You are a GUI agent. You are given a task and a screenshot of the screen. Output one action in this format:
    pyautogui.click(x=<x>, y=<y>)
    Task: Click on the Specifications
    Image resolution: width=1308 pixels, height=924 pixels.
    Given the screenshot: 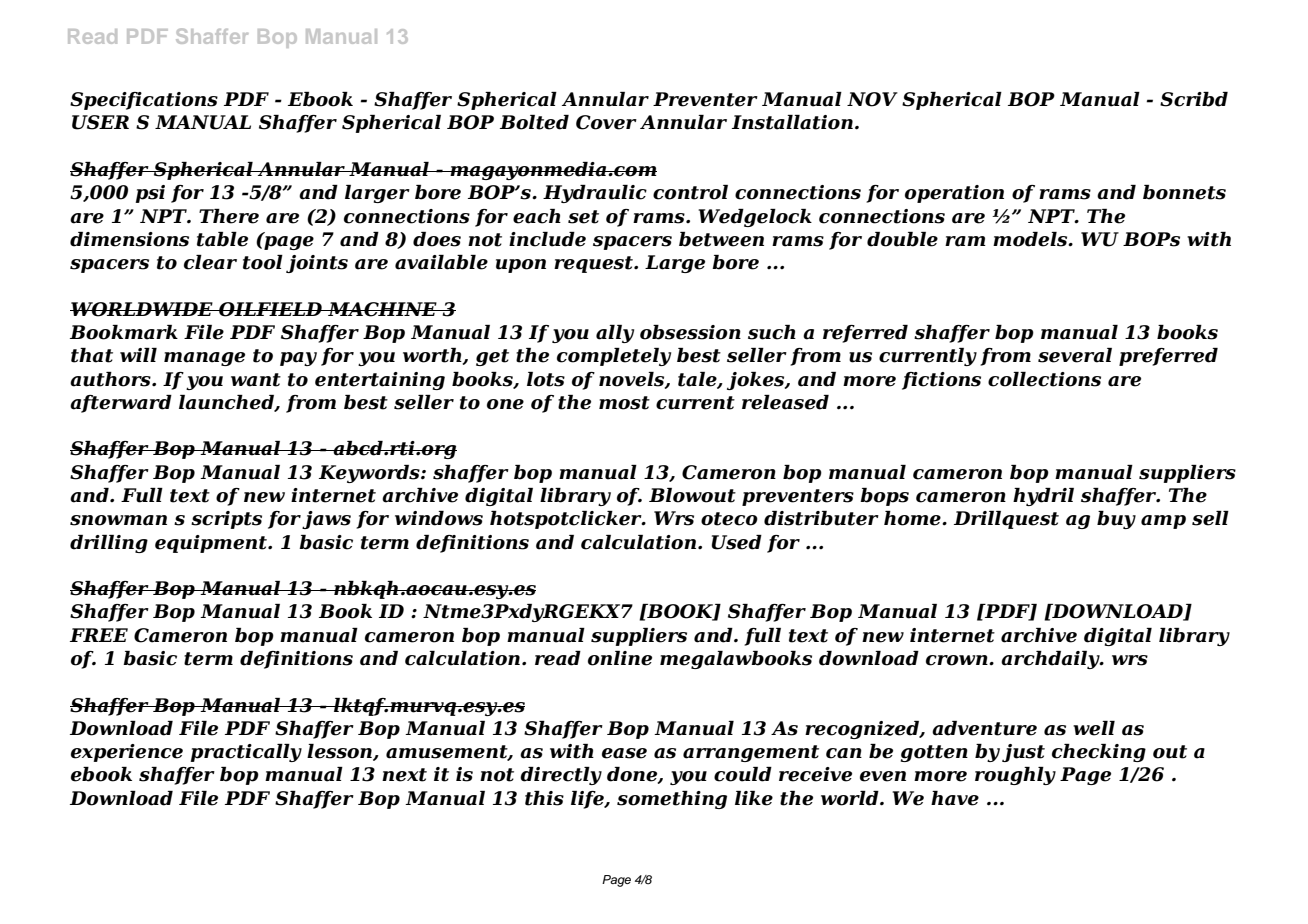 What is the action you would take?
    pyautogui.click(x=144, y=101)
